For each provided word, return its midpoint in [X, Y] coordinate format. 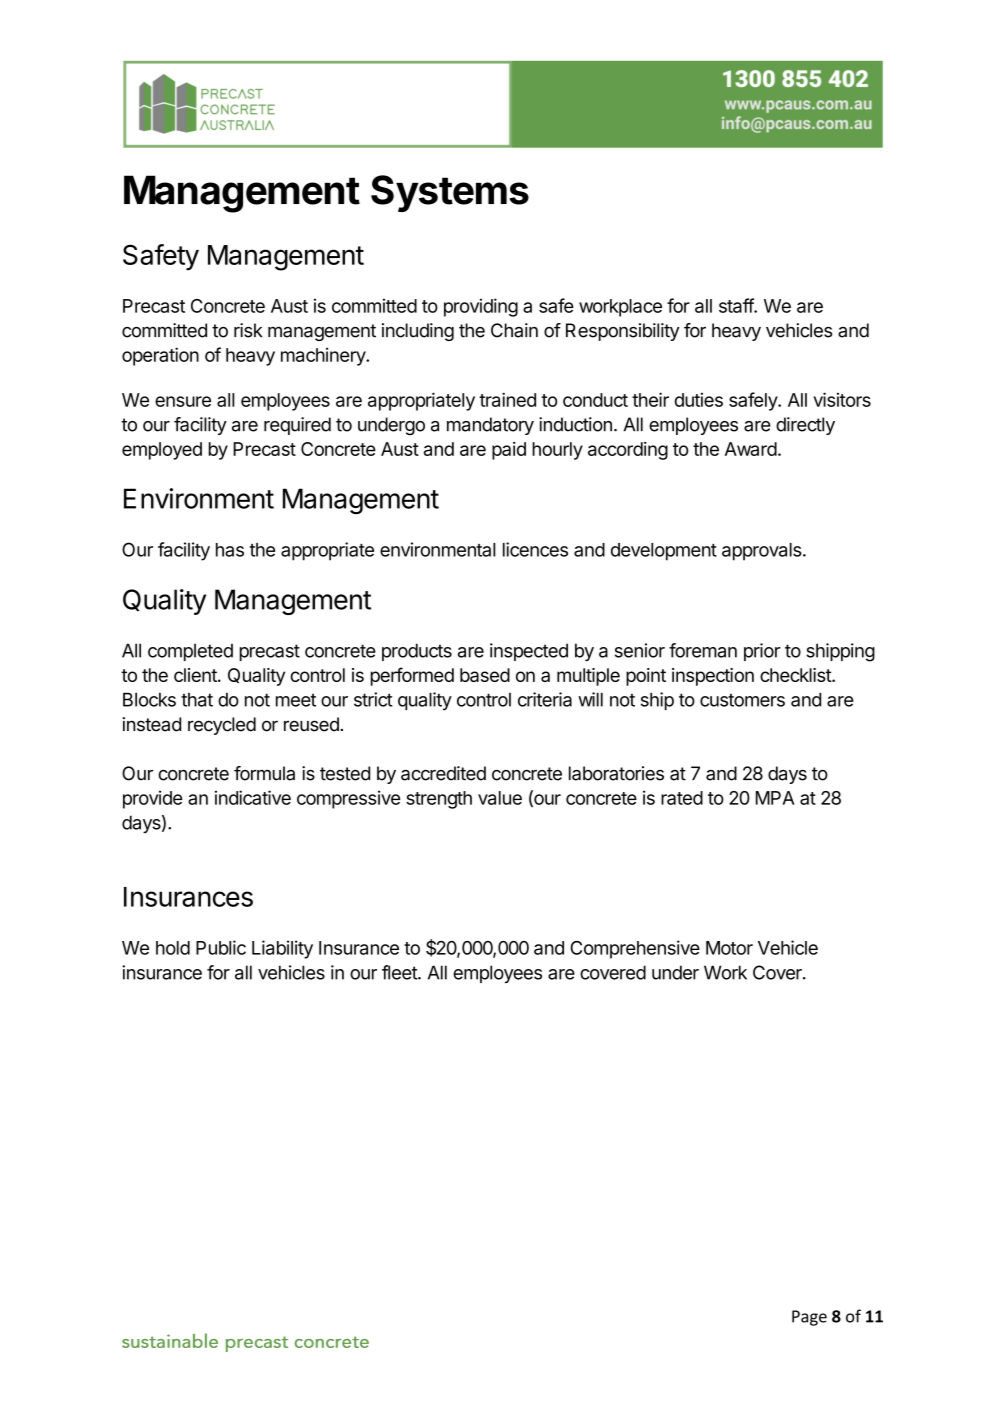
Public [221, 947]
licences [535, 549]
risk [248, 330]
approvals [763, 552]
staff [737, 305]
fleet [400, 972]
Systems [450, 193]
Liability [282, 949]
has [230, 550]
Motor [729, 948]
